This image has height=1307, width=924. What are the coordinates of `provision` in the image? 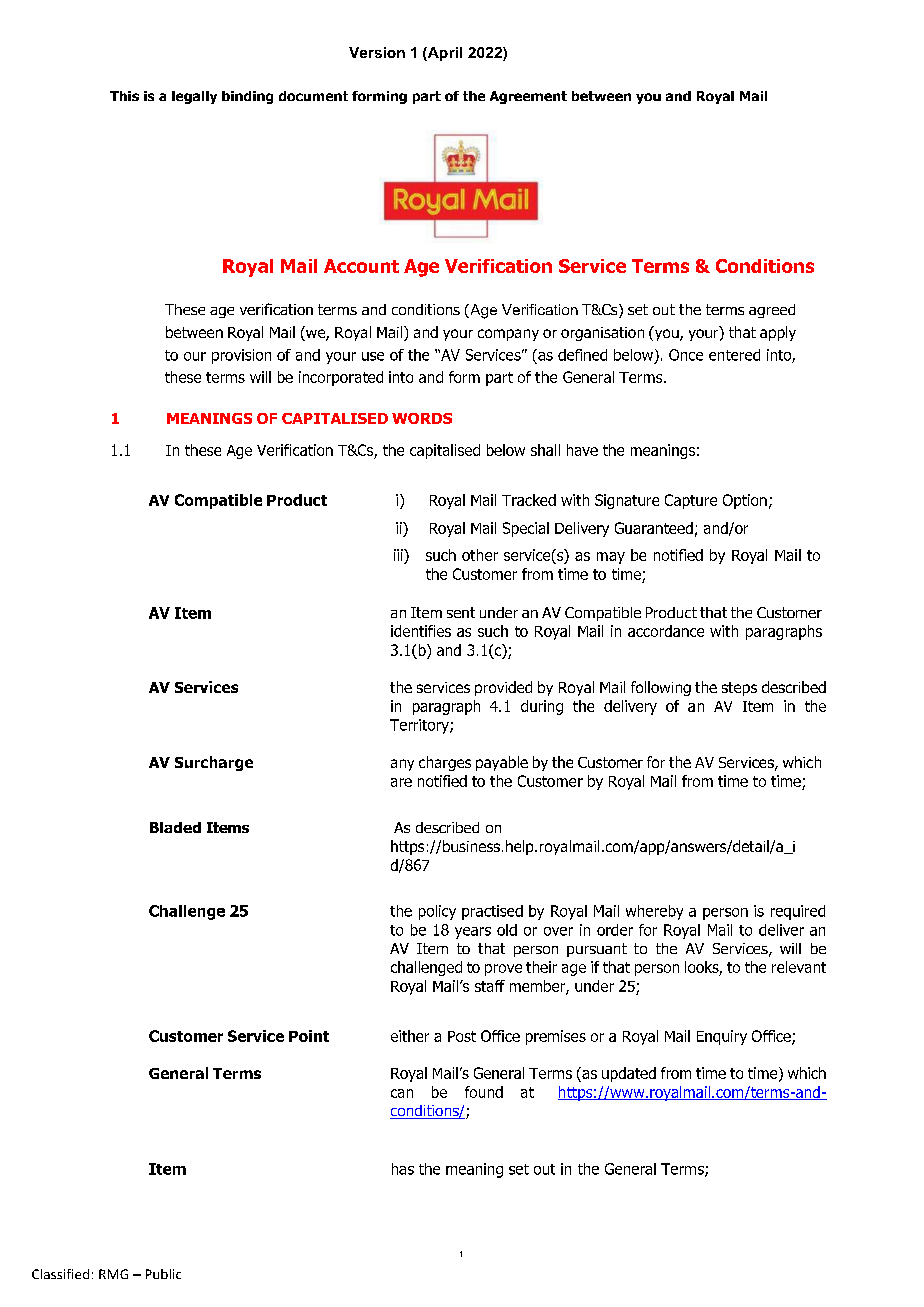 It's located at (241, 356).
